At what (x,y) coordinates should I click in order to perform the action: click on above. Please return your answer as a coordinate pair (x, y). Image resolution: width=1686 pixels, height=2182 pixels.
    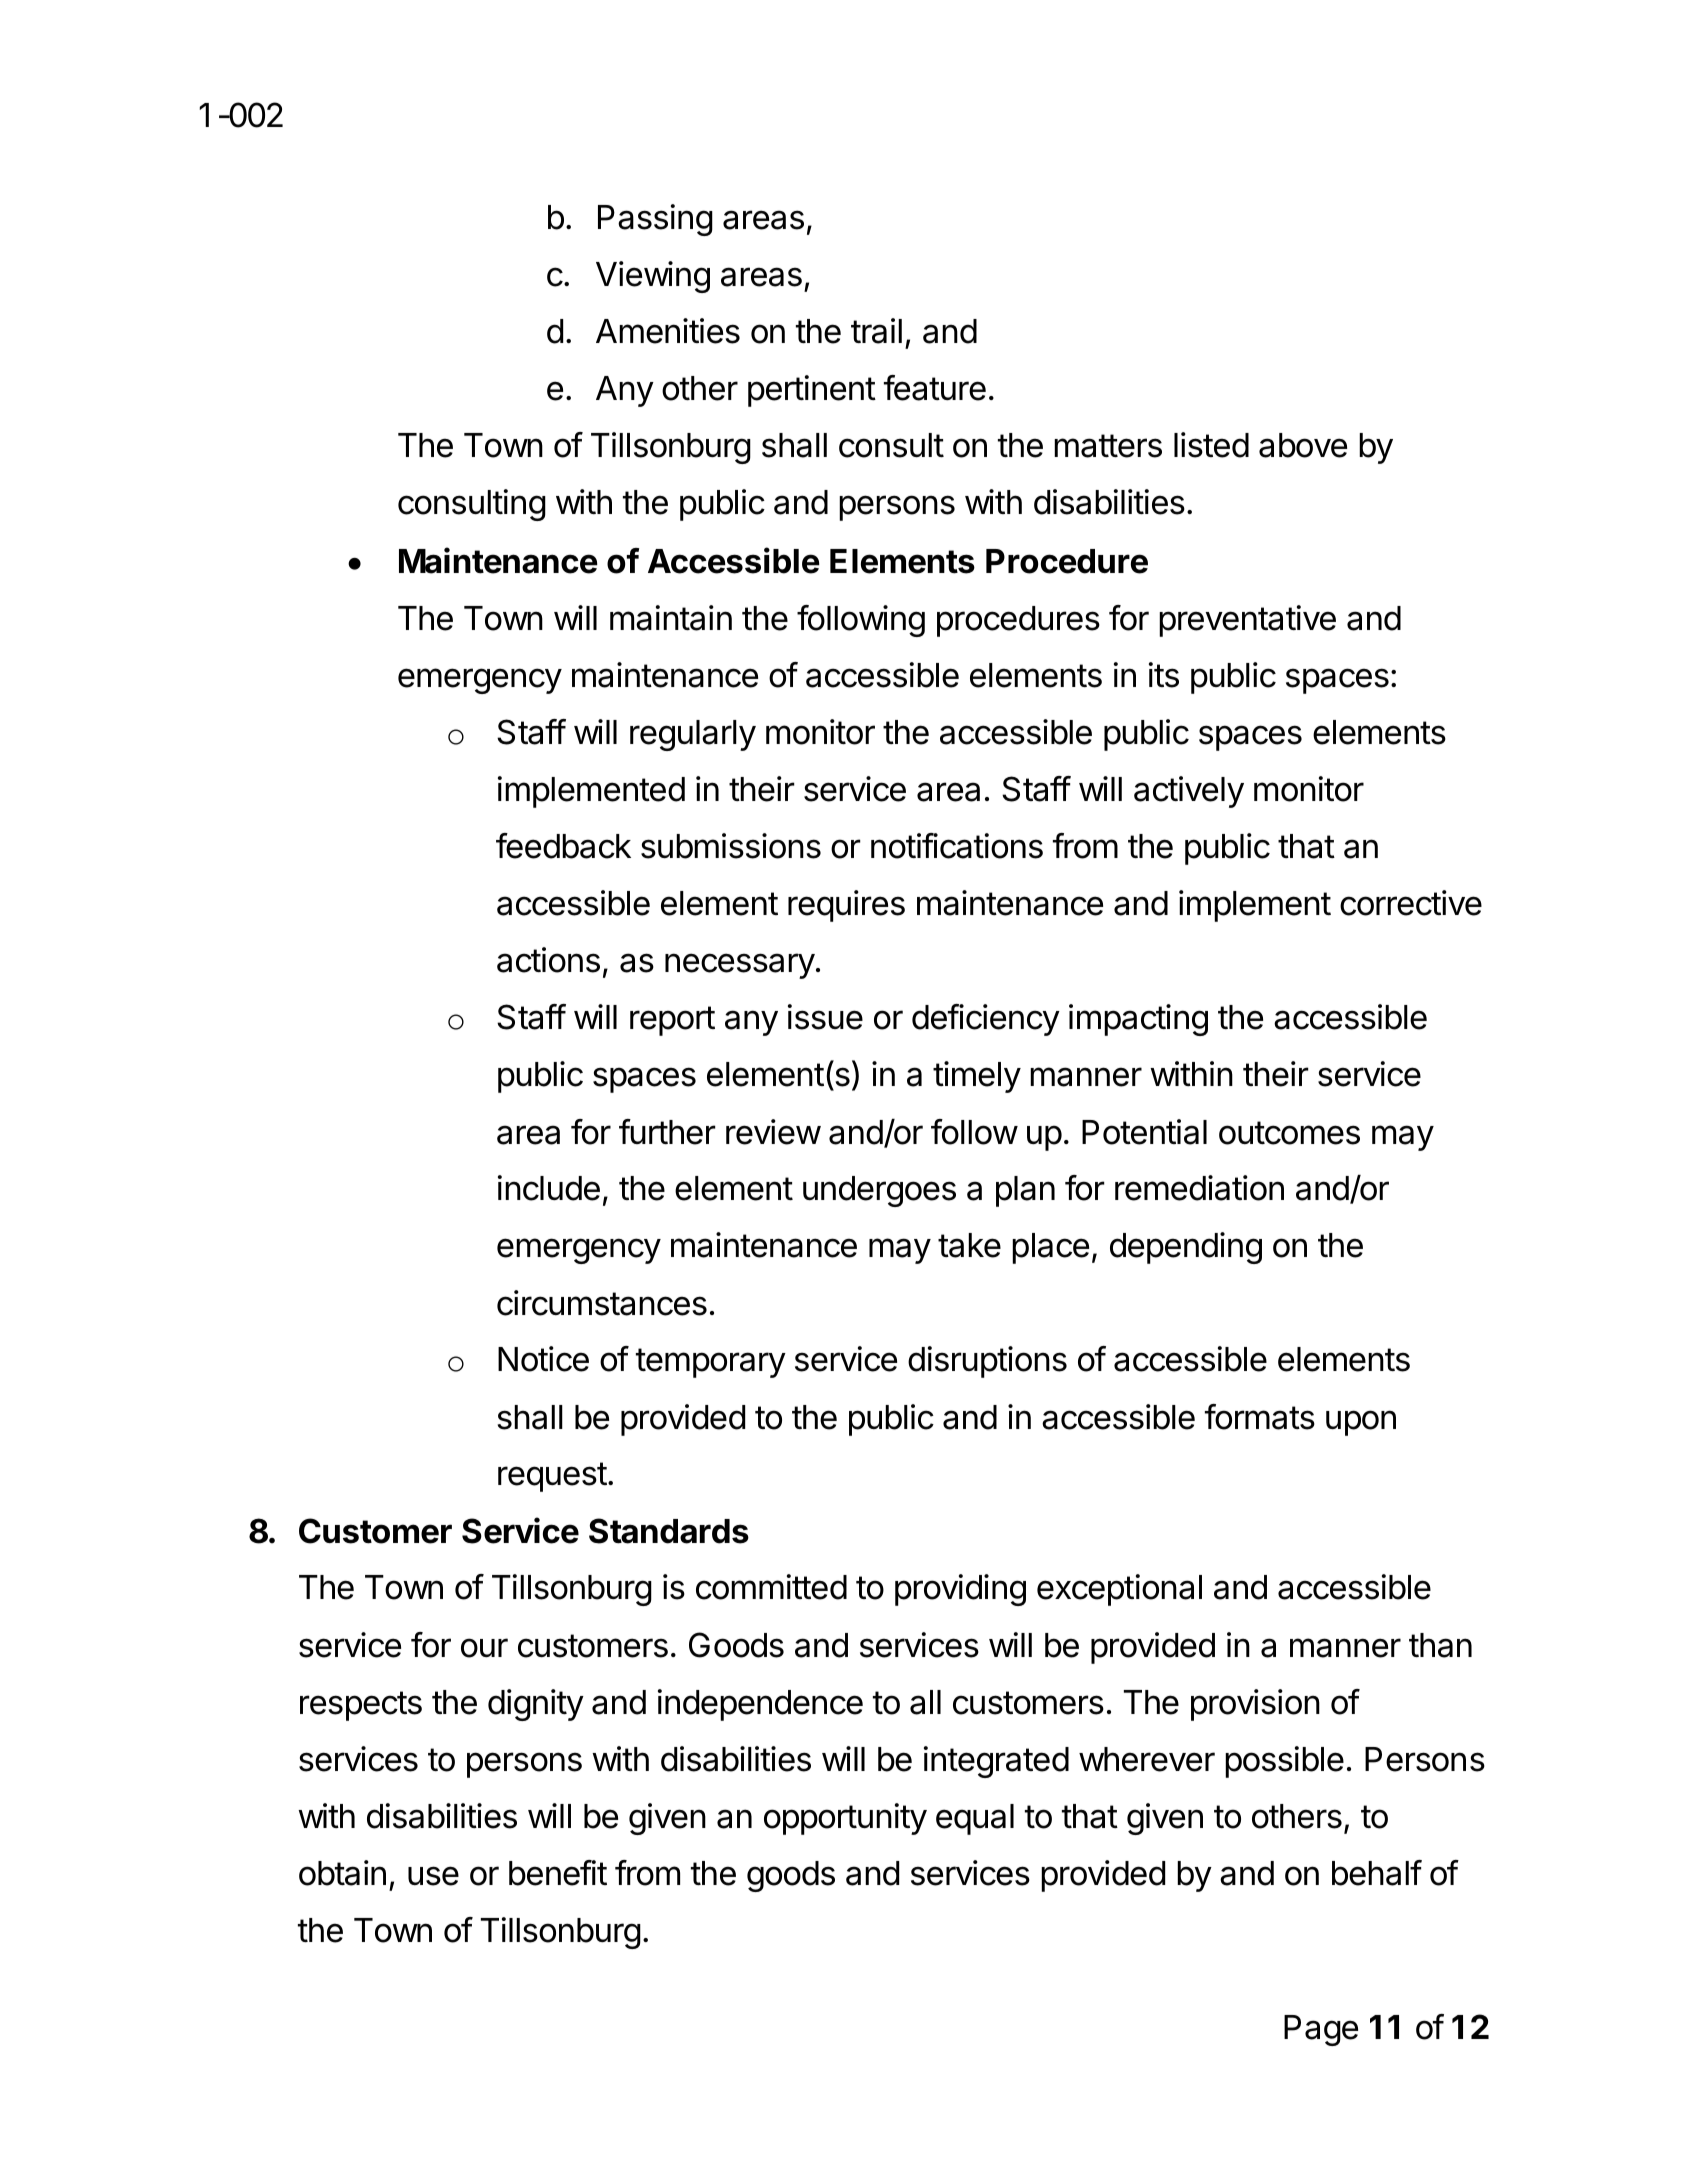
    Looking at the image, I should click on (1303, 445).
